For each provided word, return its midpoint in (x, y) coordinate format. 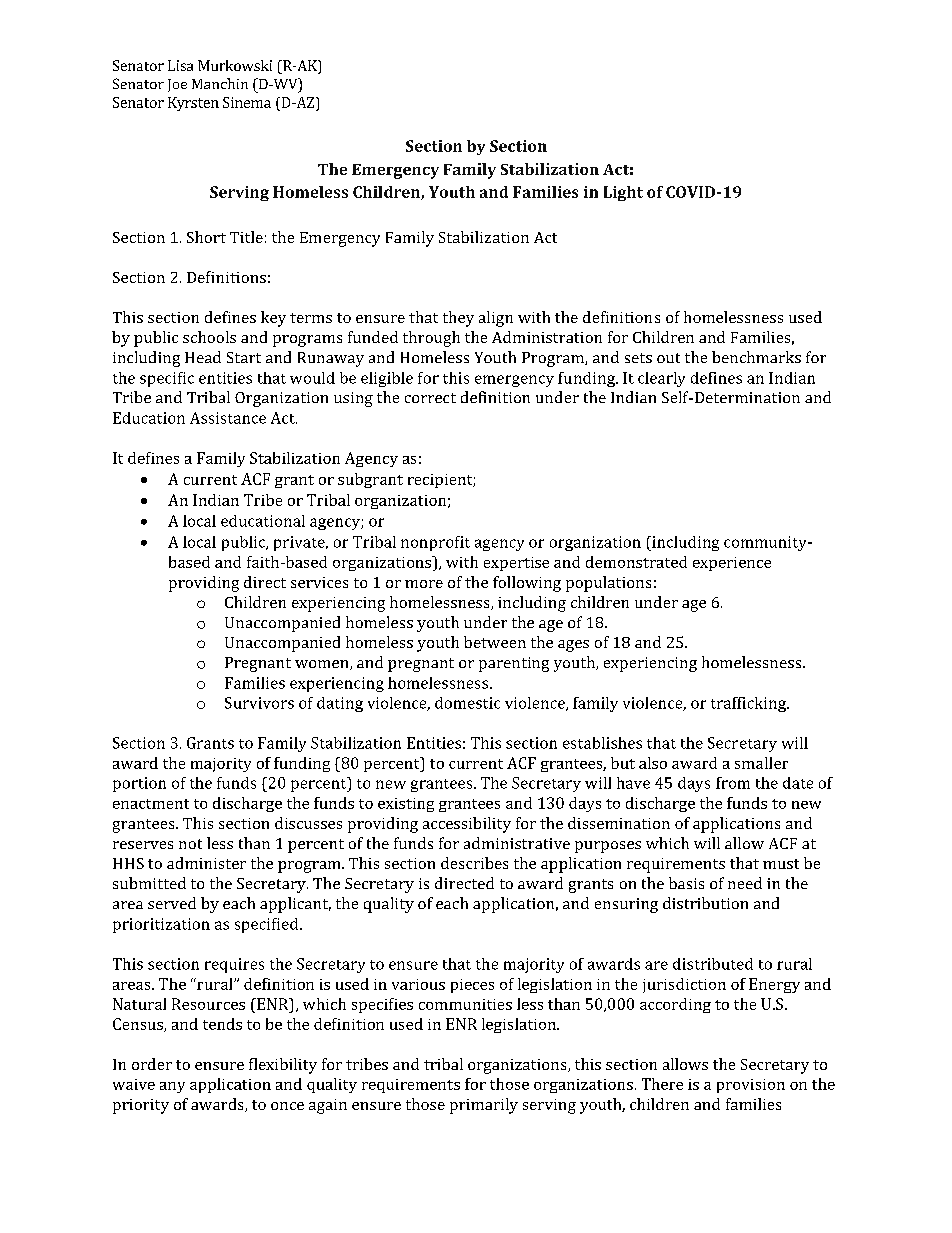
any (172, 1087)
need (745, 883)
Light (623, 193)
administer (206, 863)
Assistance (228, 418)
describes (474, 863)
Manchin (220, 83)
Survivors (259, 703)
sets (638, 358)
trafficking (750, 704)
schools (209, 337)
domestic (467, 703)
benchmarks (756, 357)
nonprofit (435, 543)
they (458, 319)
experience (732, 564)
